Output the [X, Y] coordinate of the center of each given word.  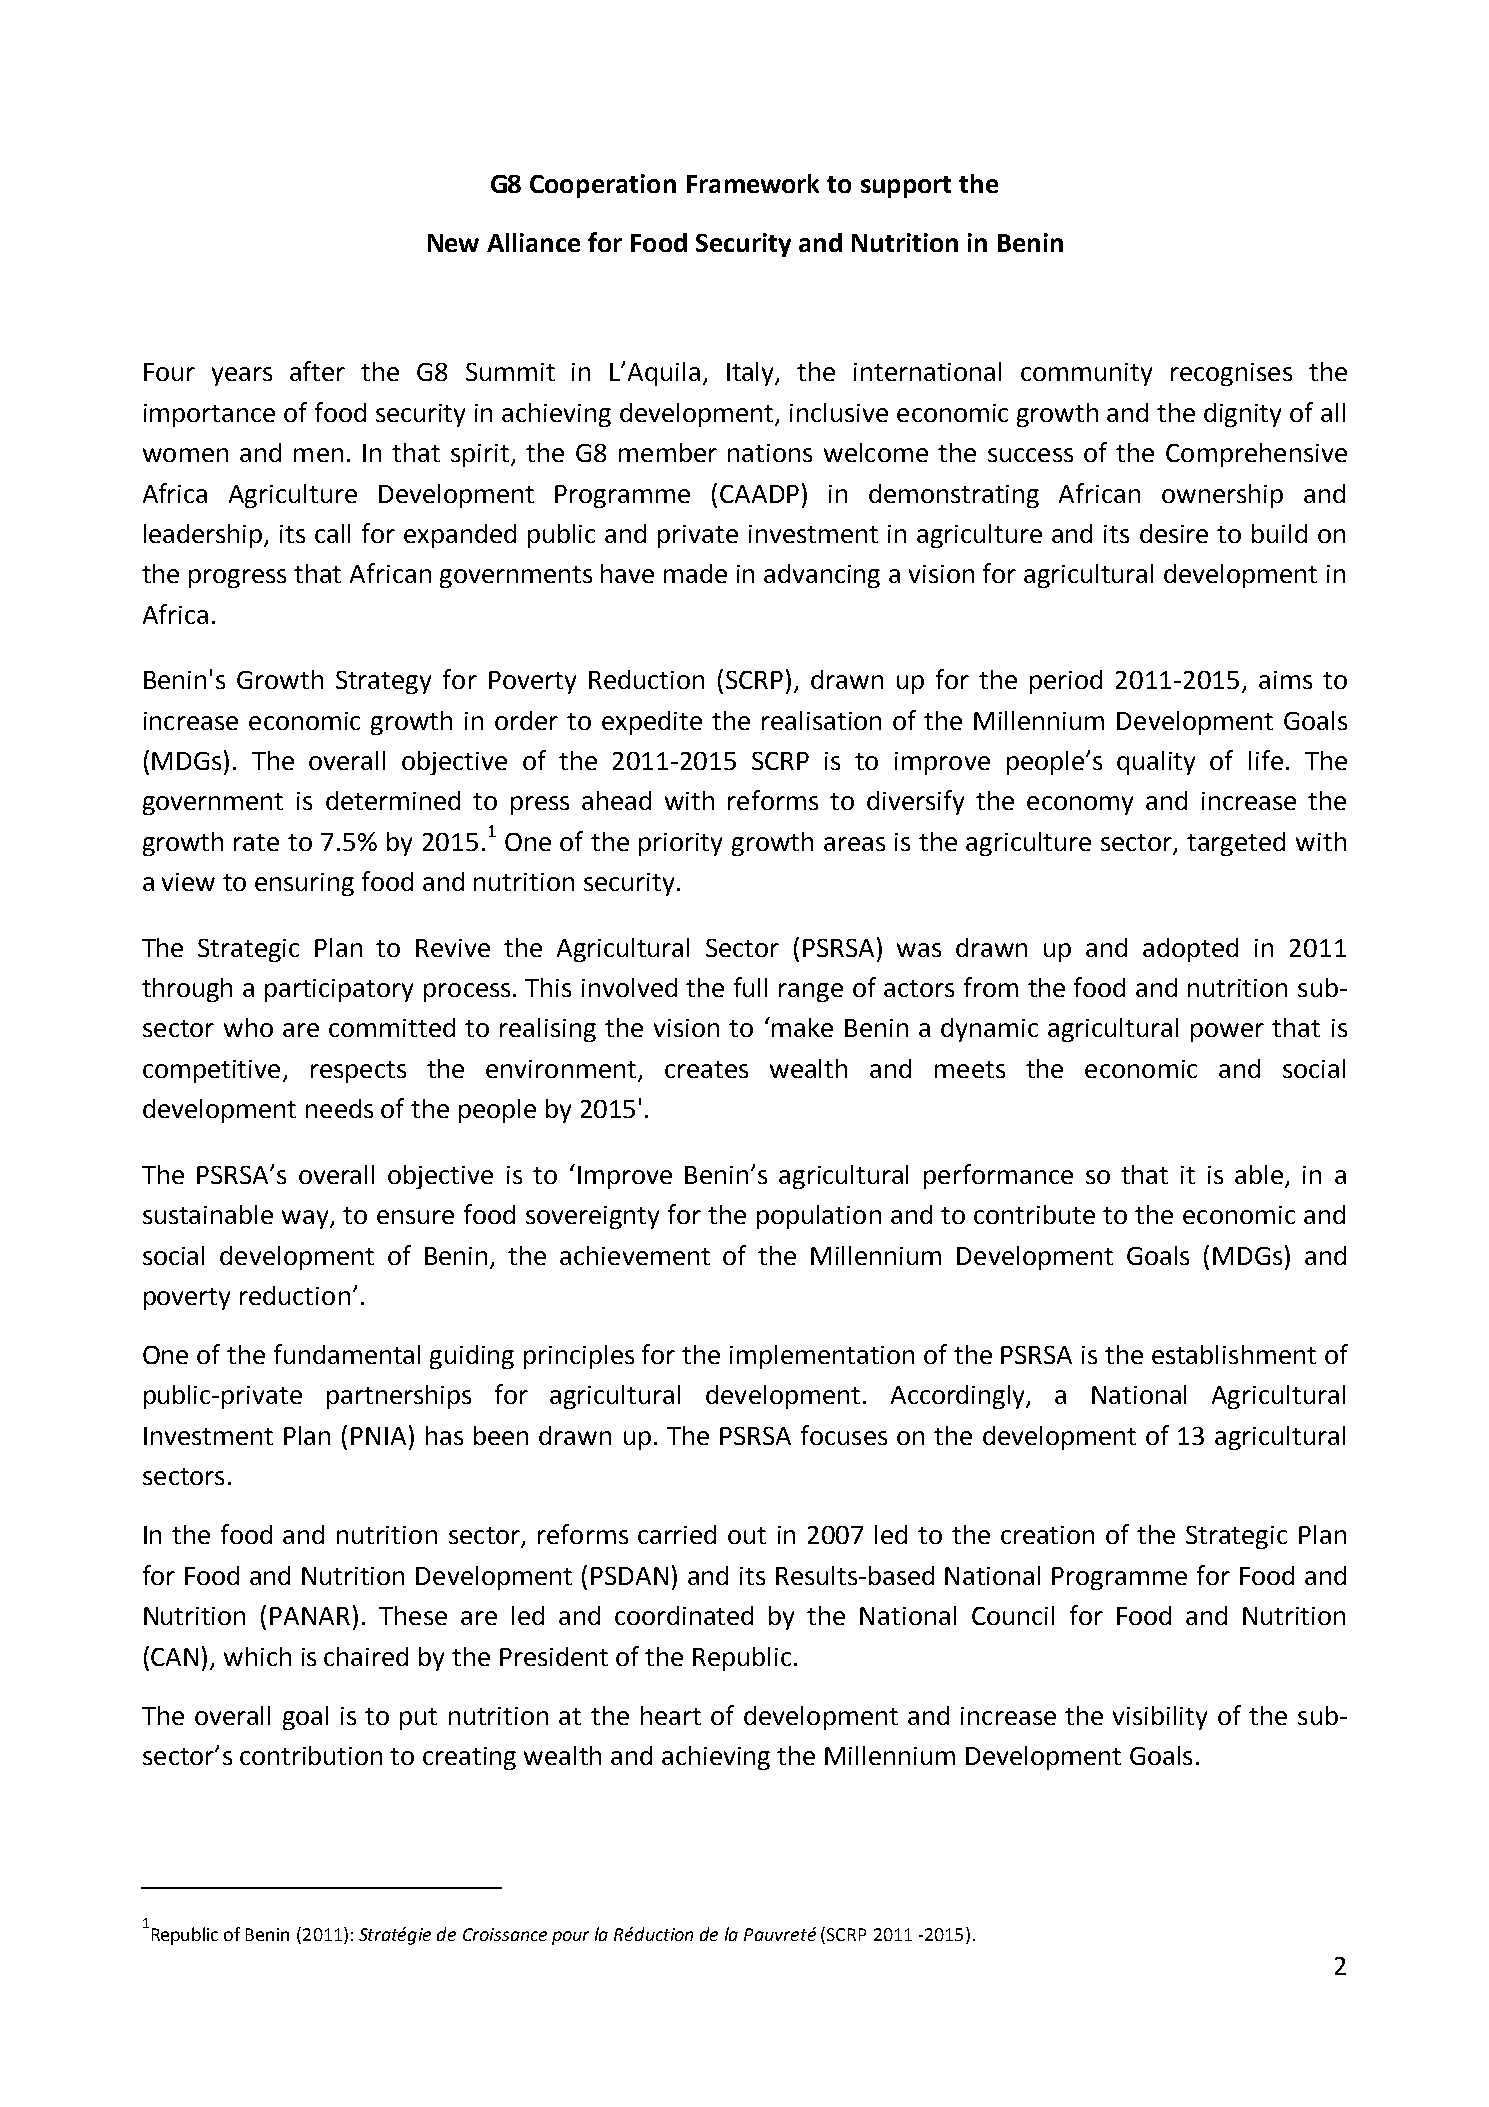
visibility [1160, 1718]
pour [570, 1938]
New [453, 243]
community [1086, 374]
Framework [753, 183]
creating [469, 1758]
